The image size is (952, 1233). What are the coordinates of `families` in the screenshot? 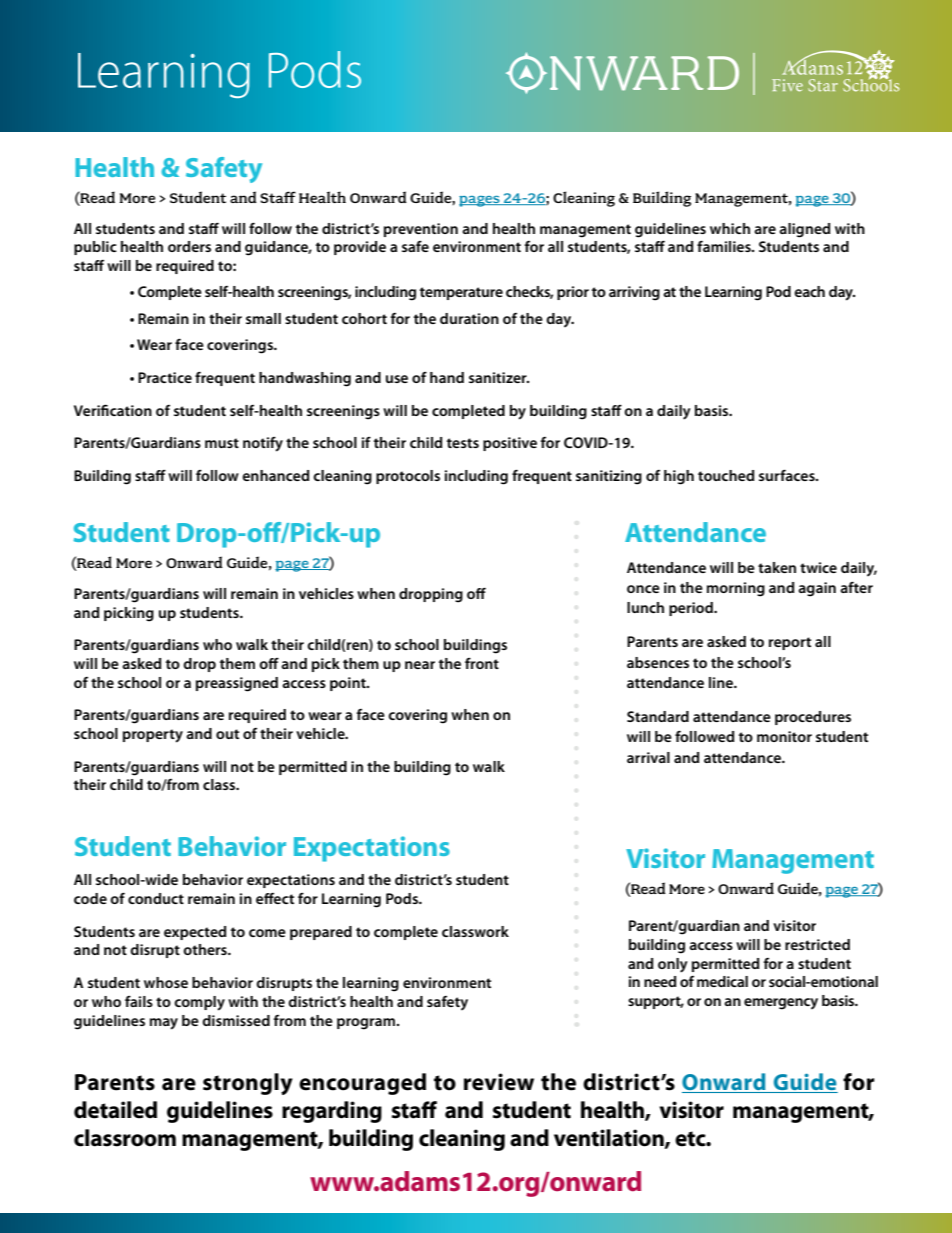 It's located at (725, 246).
